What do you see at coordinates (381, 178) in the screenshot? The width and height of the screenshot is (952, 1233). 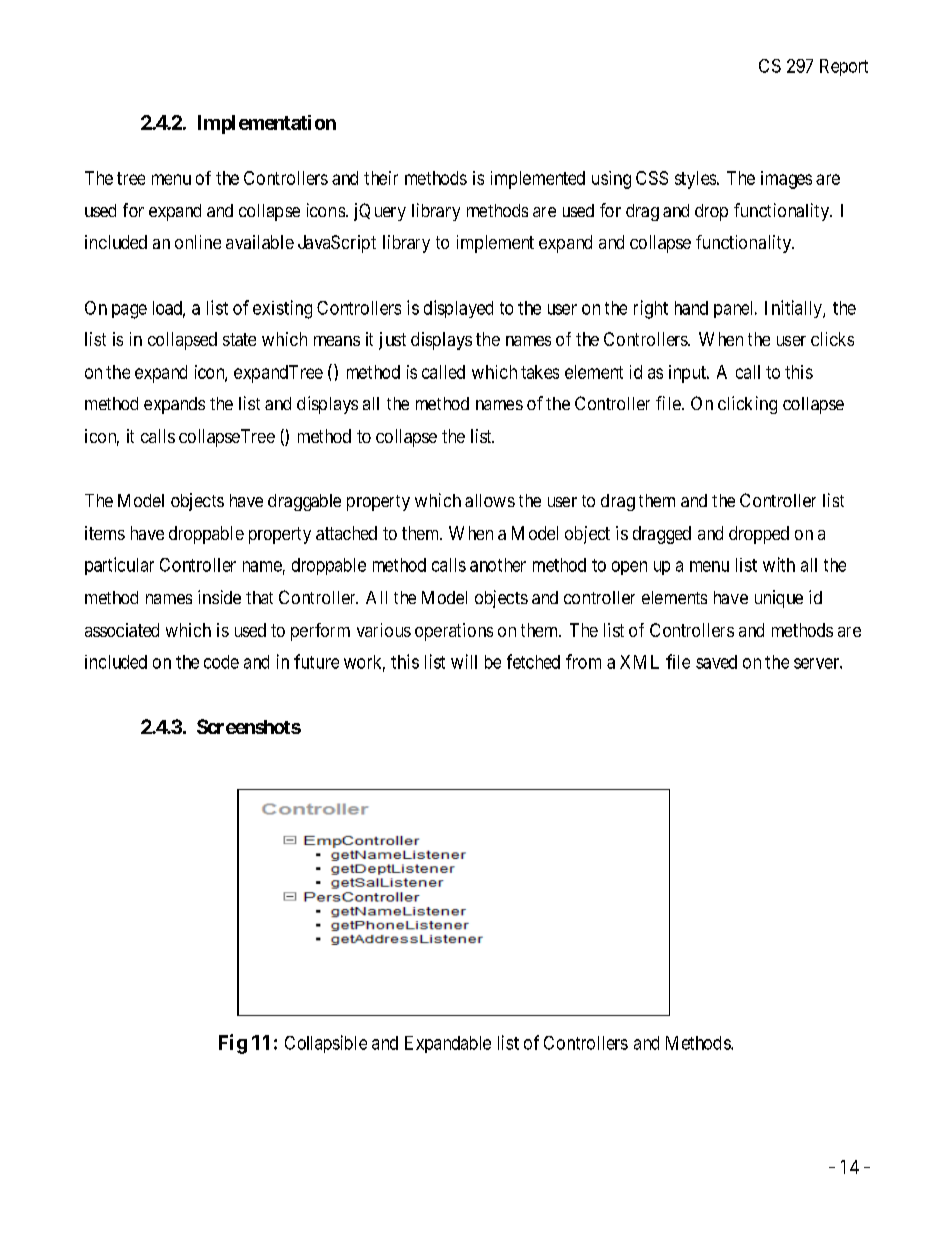 I see `their` at bounding box center [381, 178].
